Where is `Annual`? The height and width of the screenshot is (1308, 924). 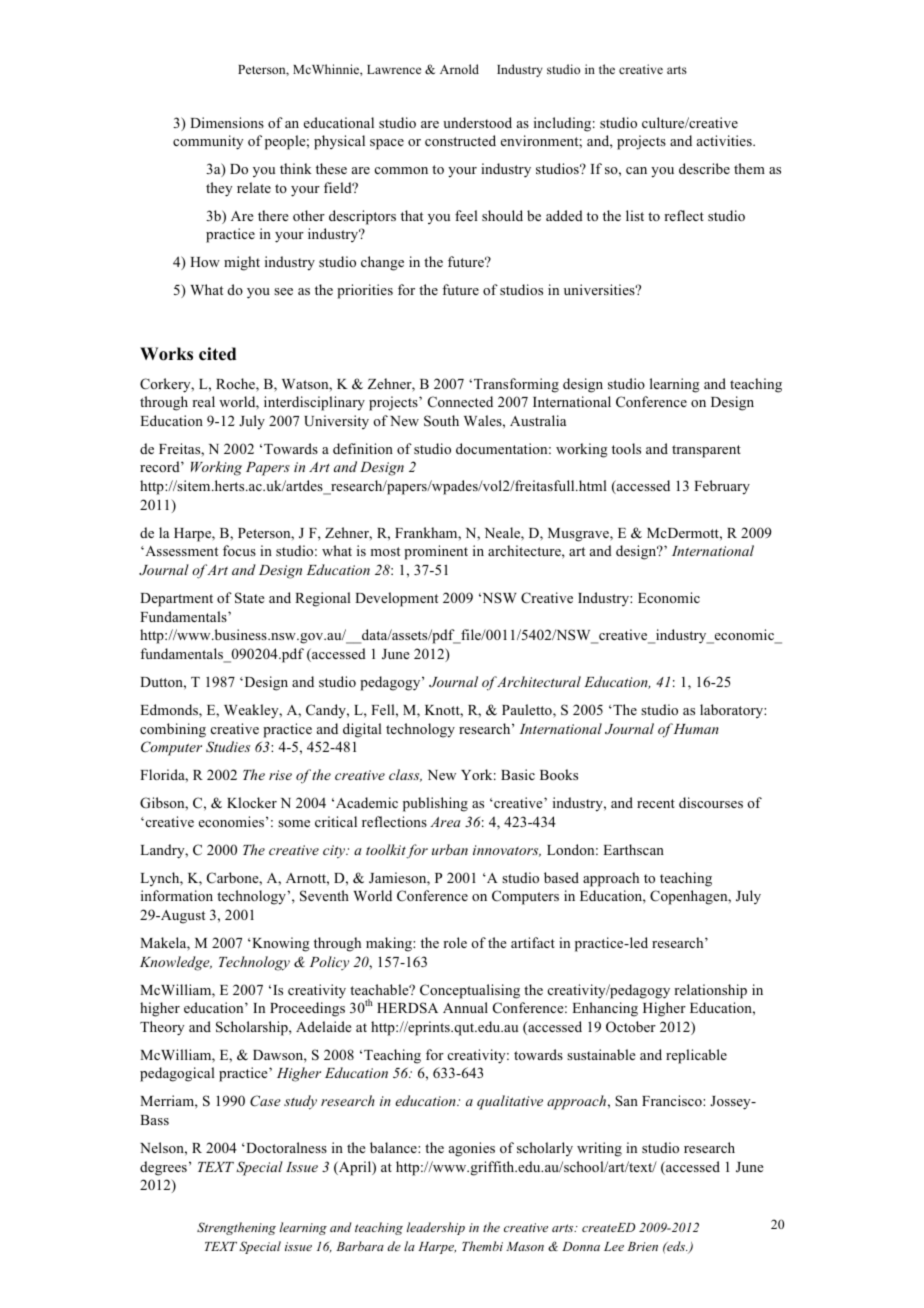 Annual is located at coordinates (465, 1007).
